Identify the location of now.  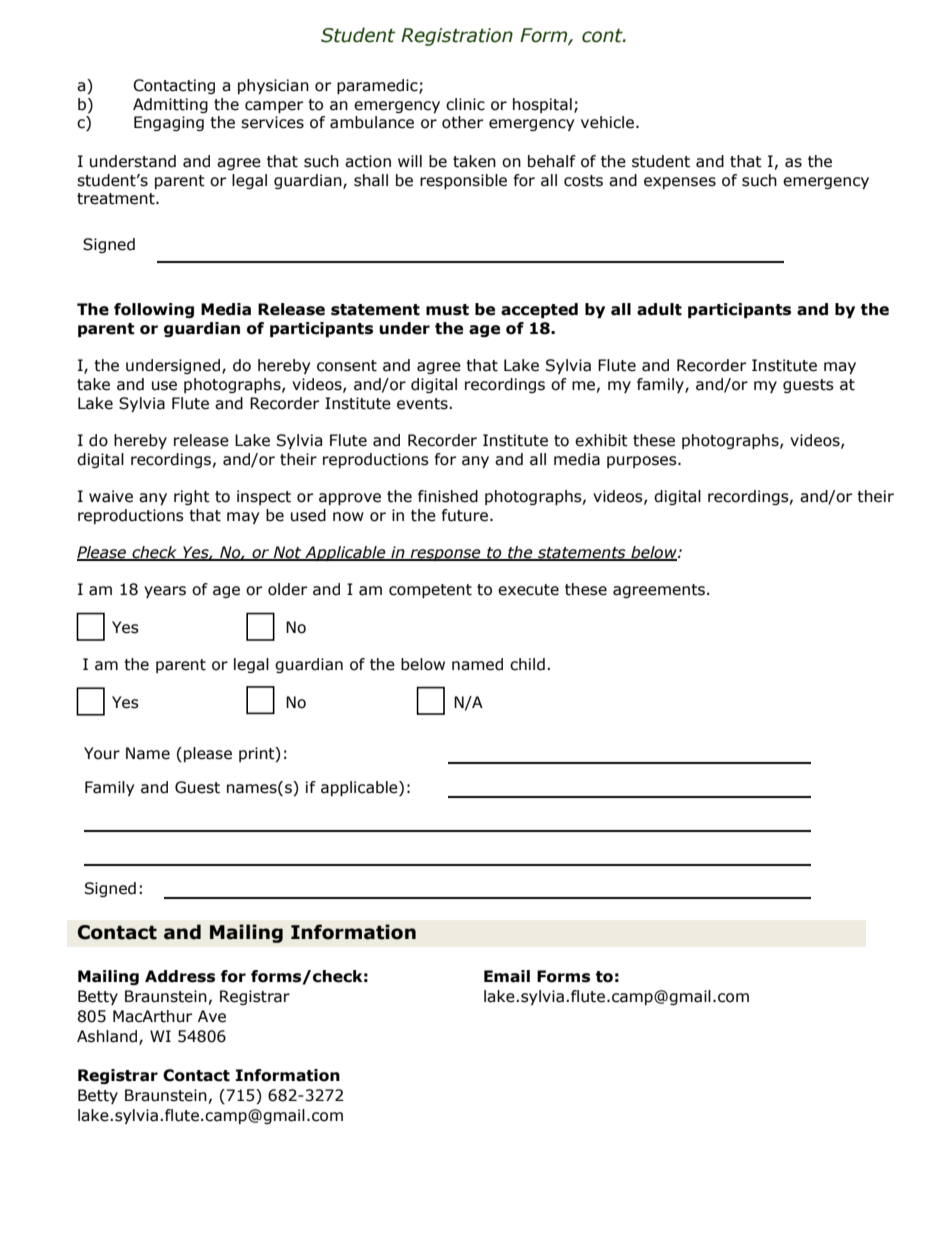
(348, 517).
